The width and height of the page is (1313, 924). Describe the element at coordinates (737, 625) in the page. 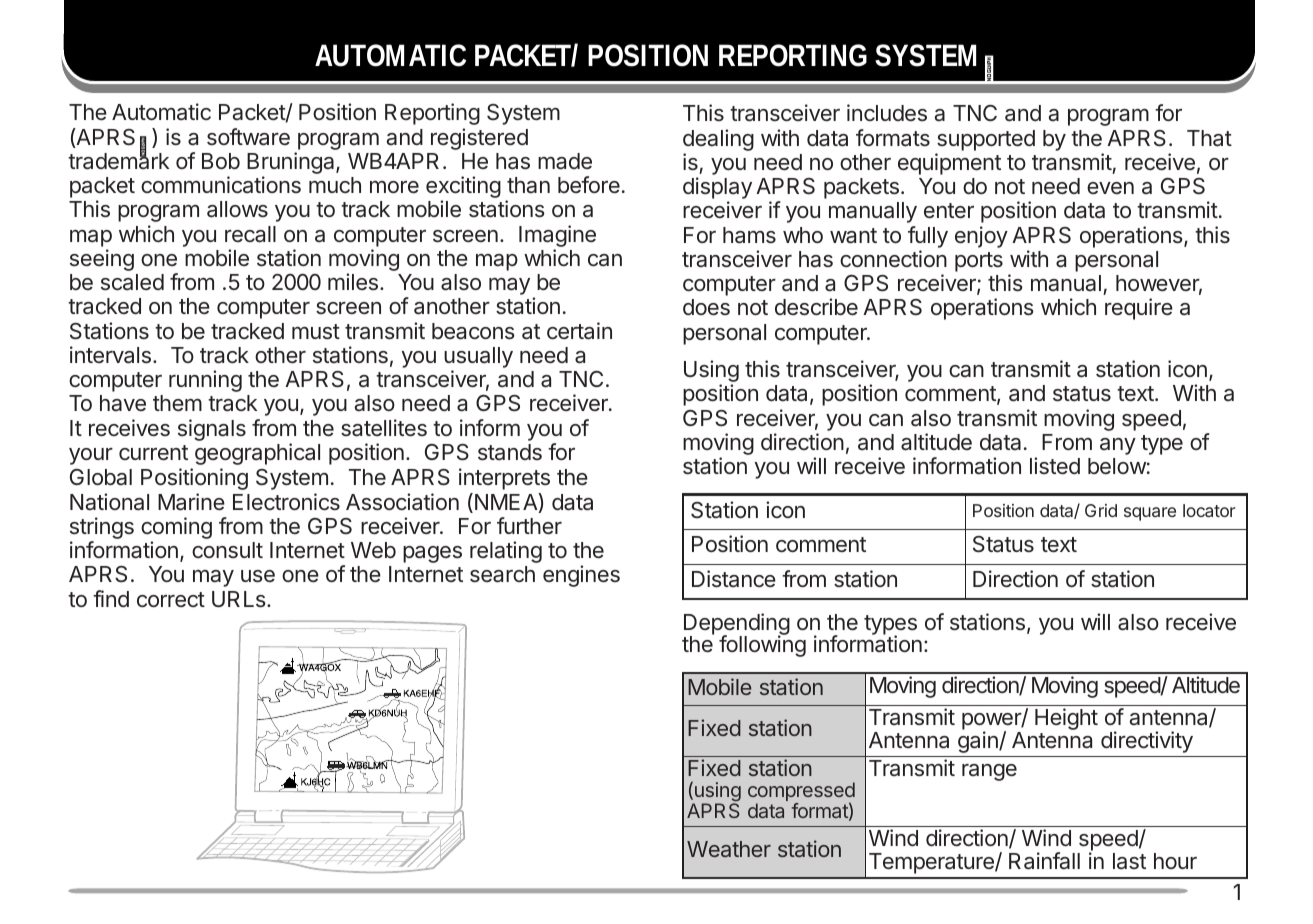

I see `Depending` at that location.
